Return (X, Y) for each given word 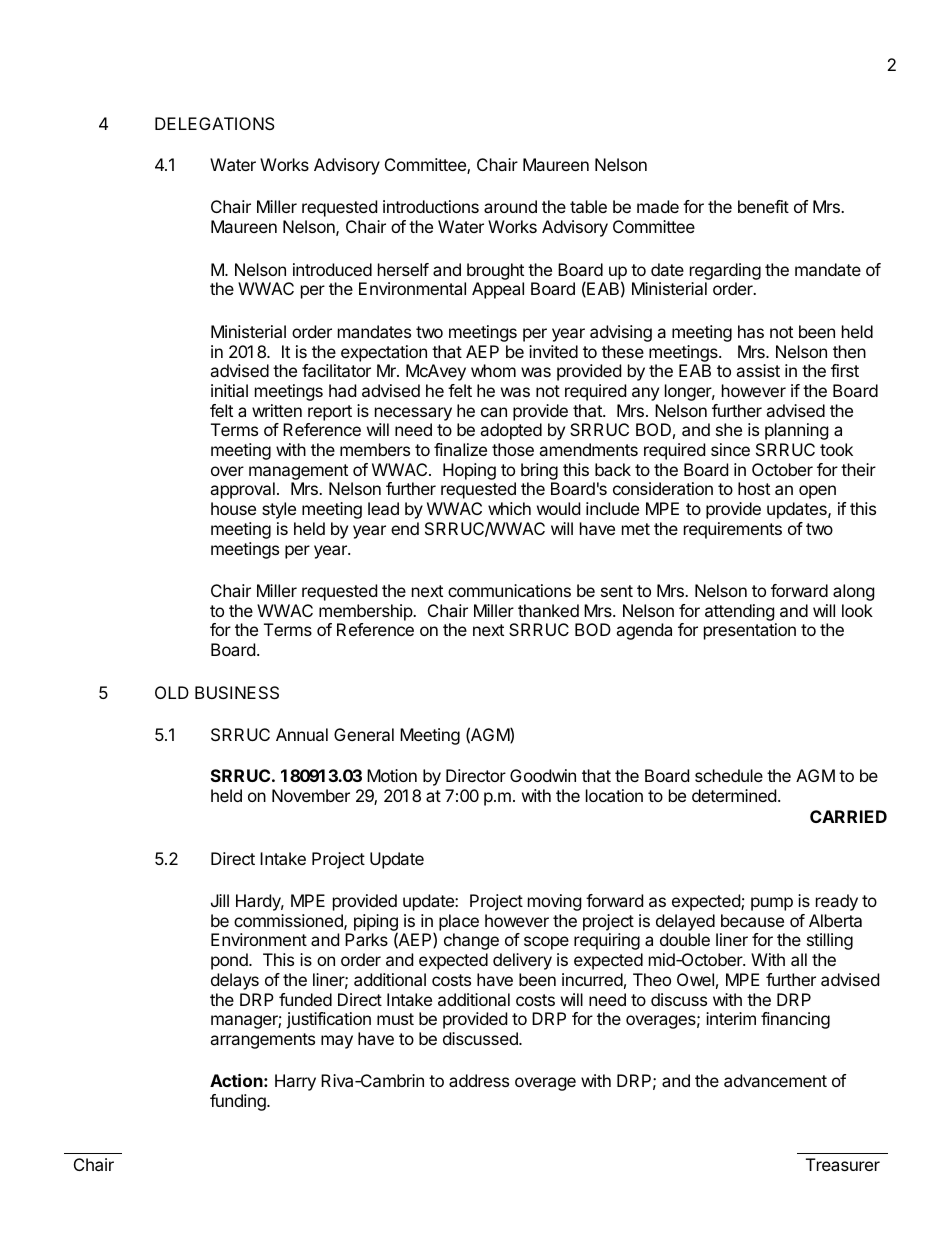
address (479, 1080)
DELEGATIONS (215, 123)
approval (242, 490)
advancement (775, 1080)
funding (239, 1102)
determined (734, 795)
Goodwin (543, 775)
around (510, 206)
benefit (763, 206)
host (754, 488)
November (311, 795)
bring (539, 473)
